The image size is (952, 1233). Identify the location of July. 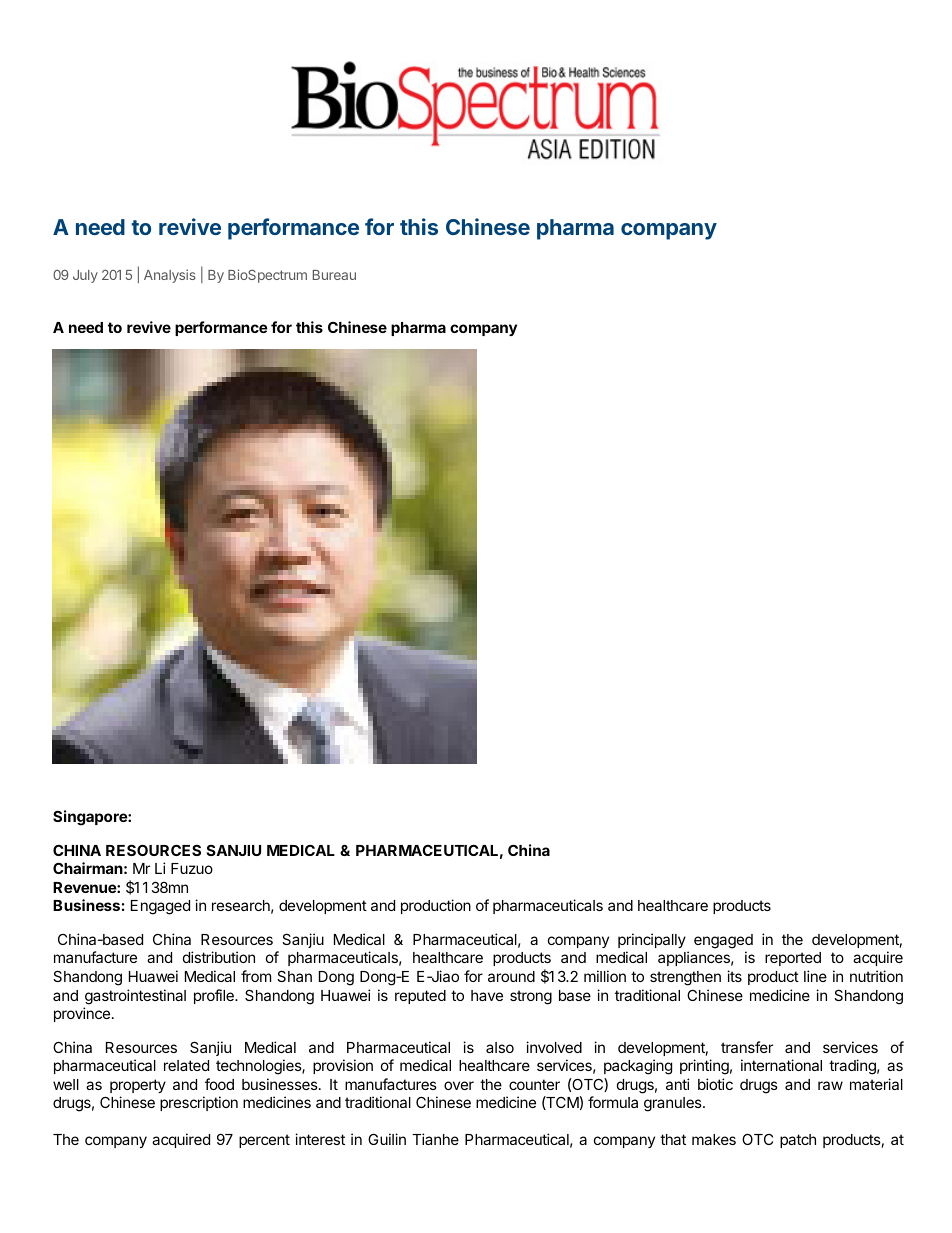
(85, 276).
